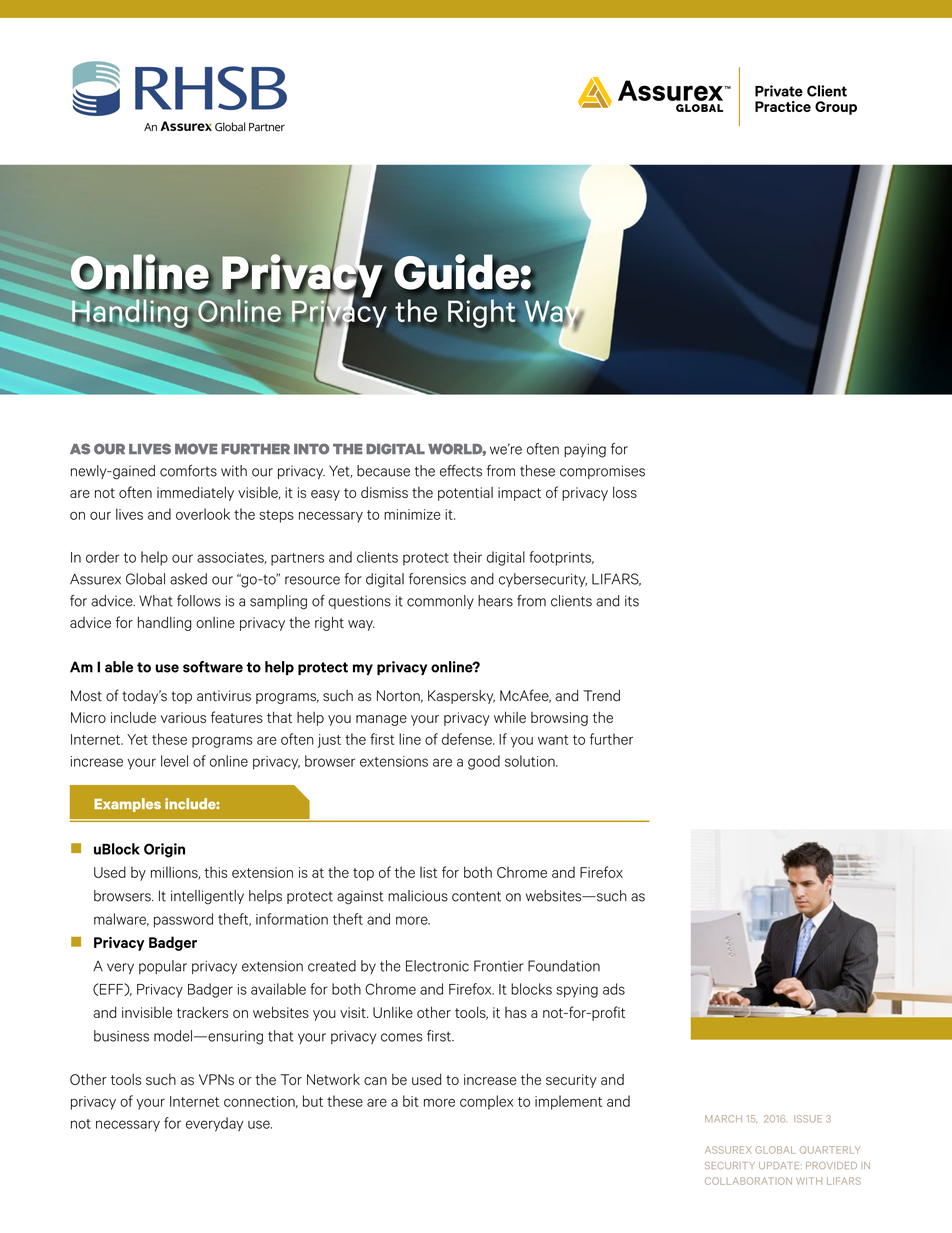  I want to click on Guide, so click(457, 273).
